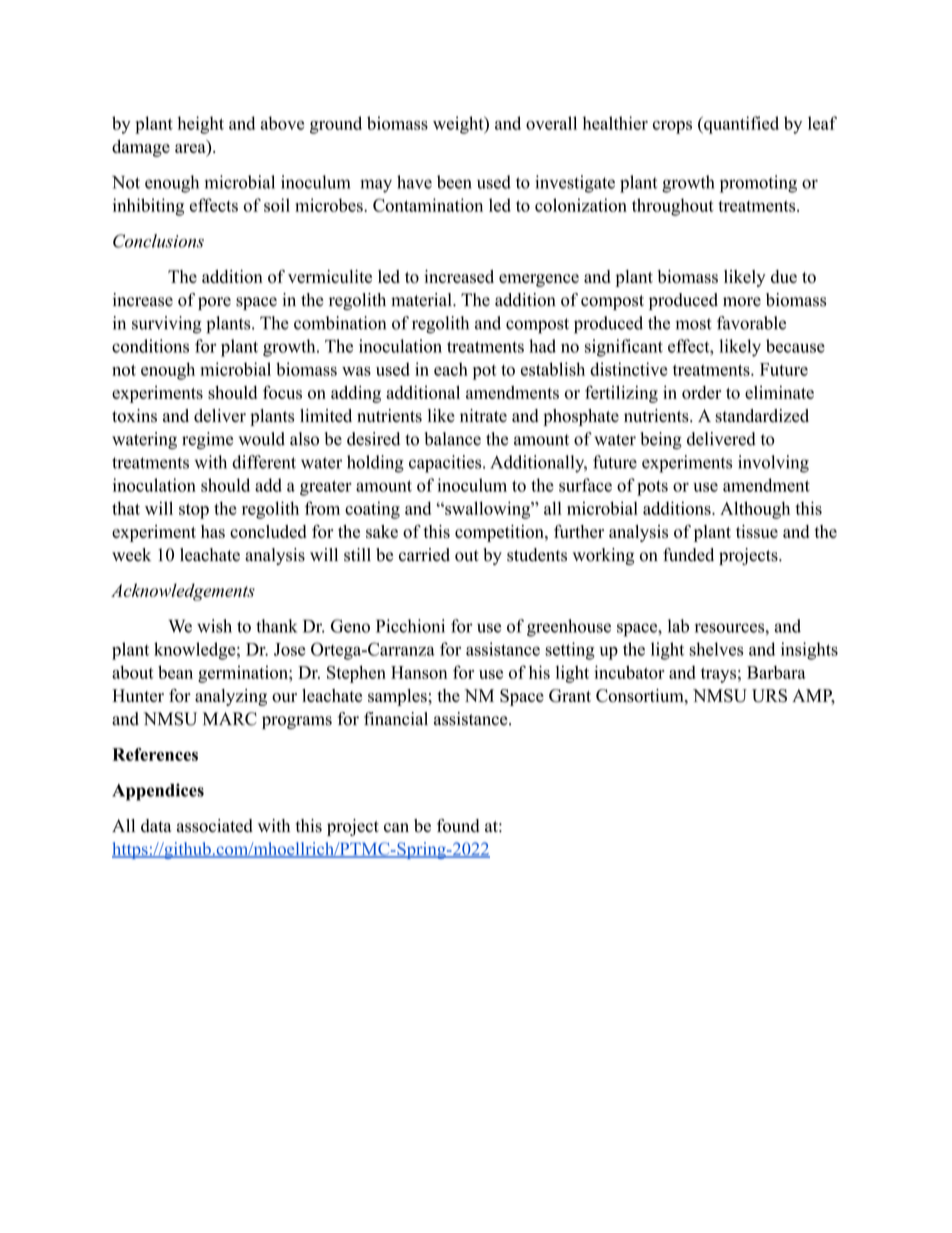  Describe the element at coordinates (454, 182) in the page. I see `been` at that location.
